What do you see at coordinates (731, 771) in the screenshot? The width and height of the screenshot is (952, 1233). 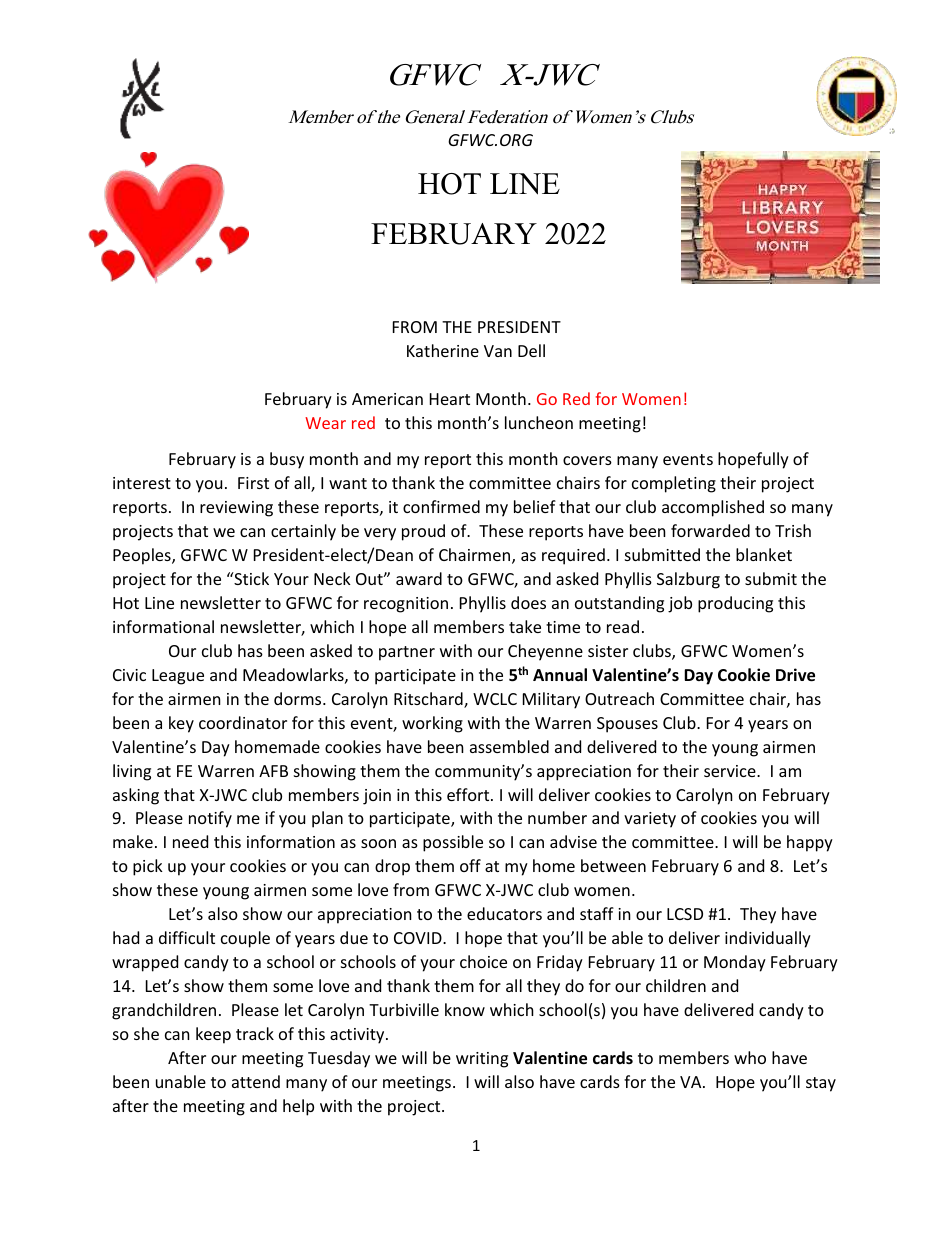 I see `service` at bounding box center [731, 771].
